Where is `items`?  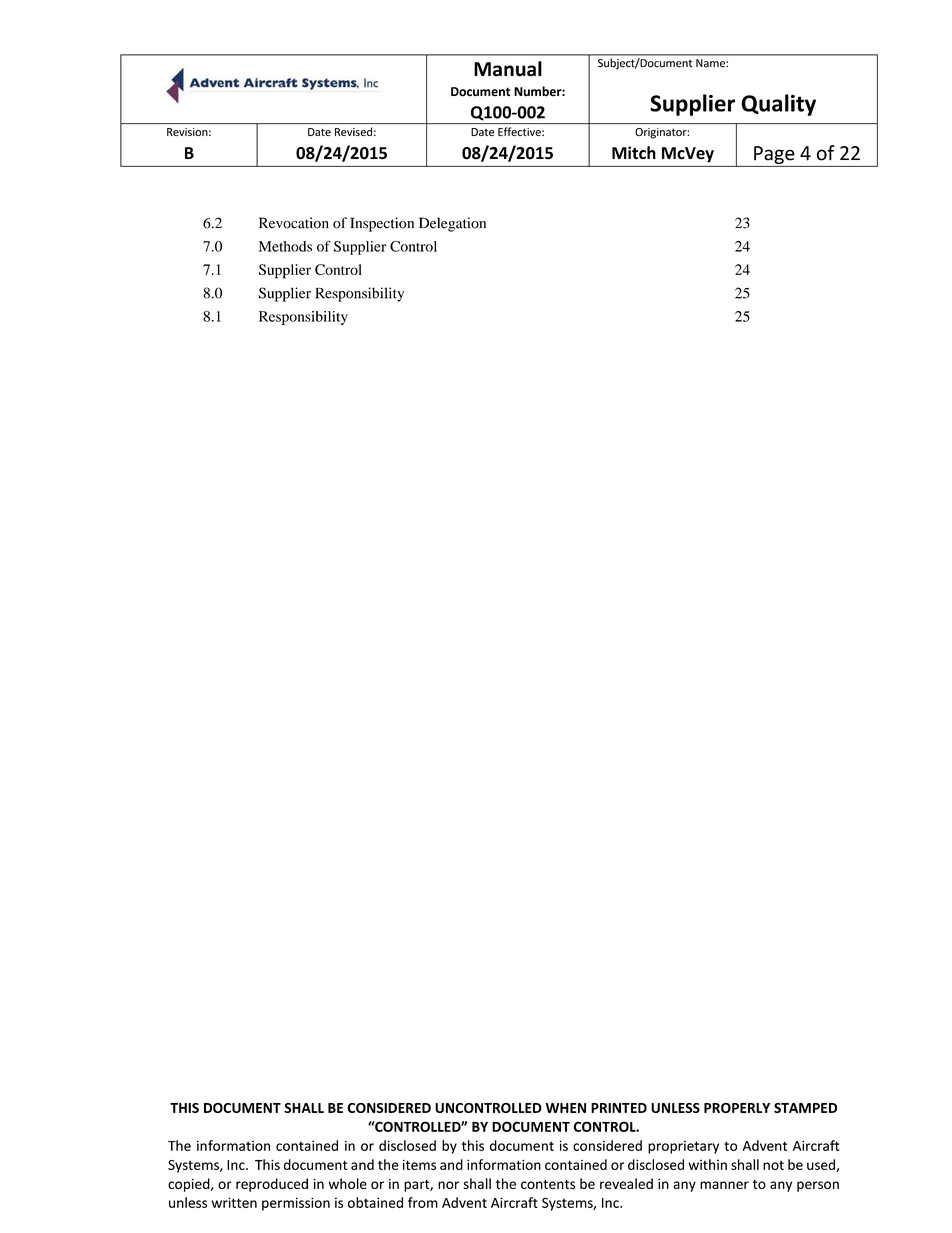 items is located at coordinates (419, 1165).
